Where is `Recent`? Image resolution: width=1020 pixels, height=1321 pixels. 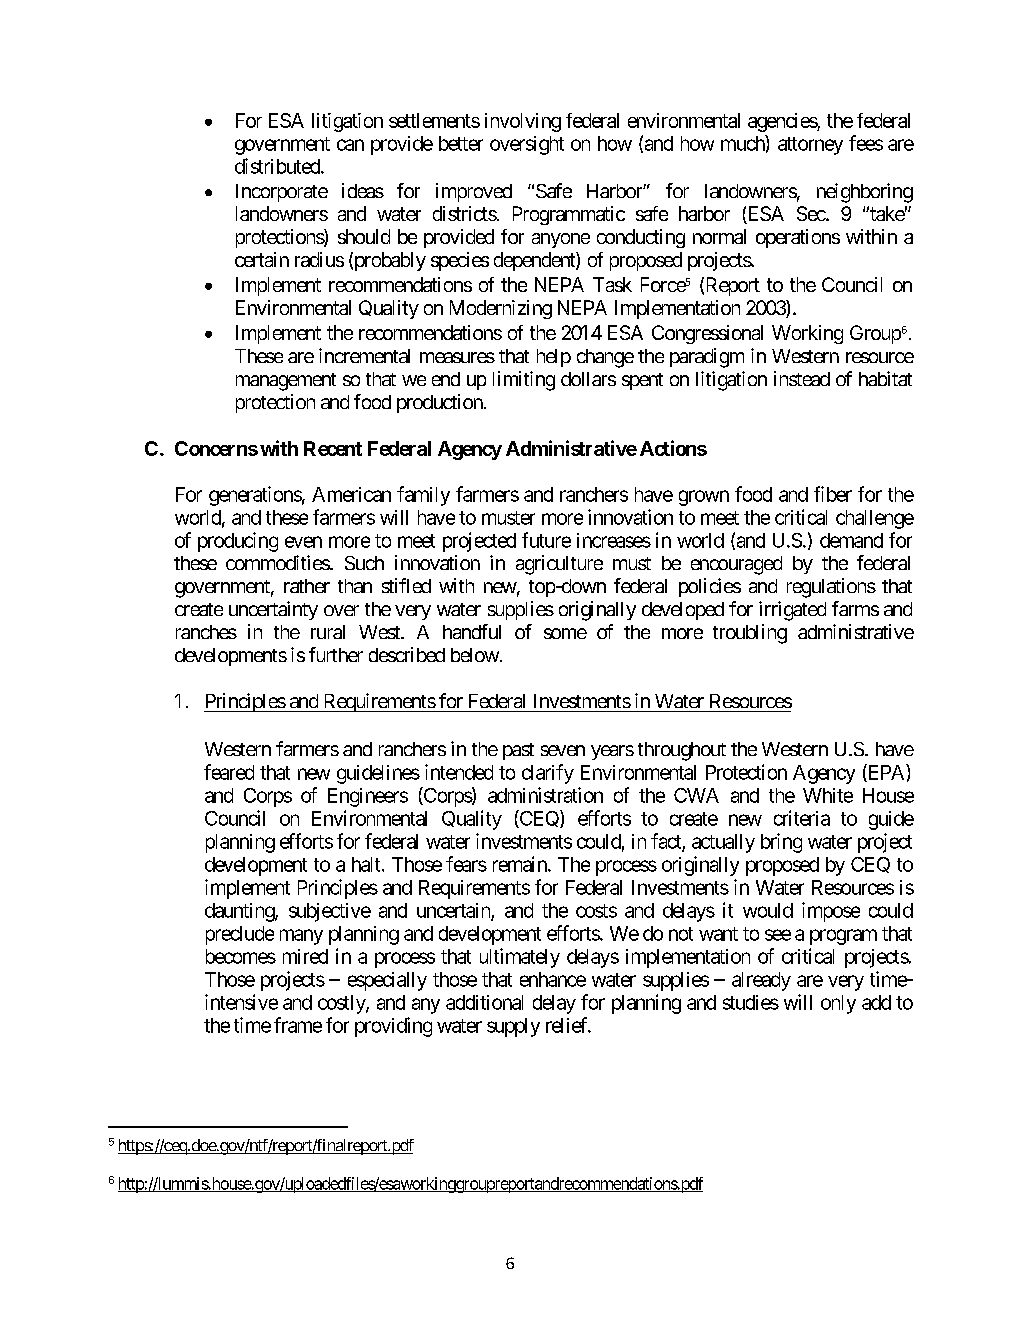
Recent is located at coordinates (333, 448).
